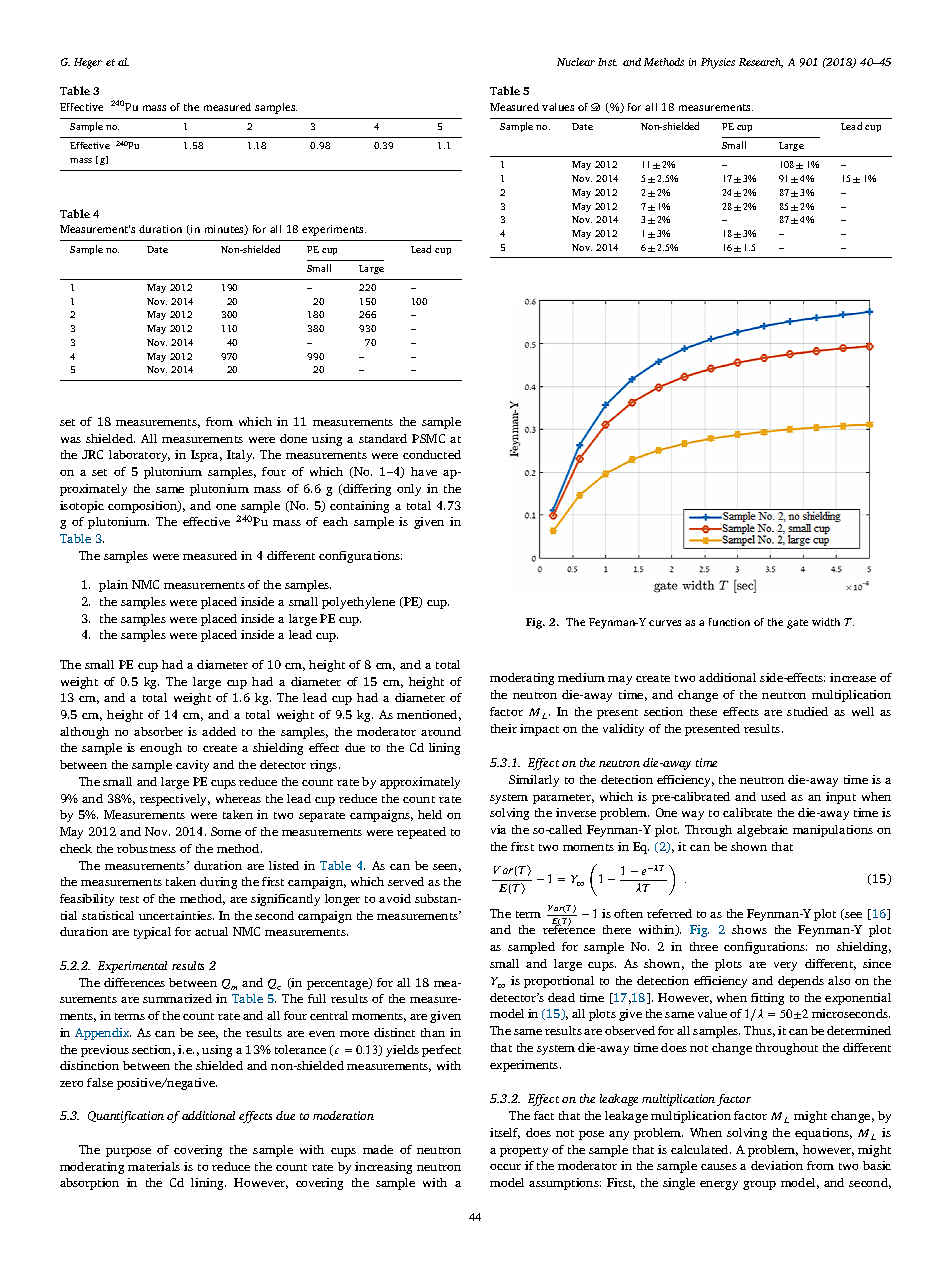  Describe the element at coordinates (505, 1167) in the screenshot. I see `occur` at that location.
